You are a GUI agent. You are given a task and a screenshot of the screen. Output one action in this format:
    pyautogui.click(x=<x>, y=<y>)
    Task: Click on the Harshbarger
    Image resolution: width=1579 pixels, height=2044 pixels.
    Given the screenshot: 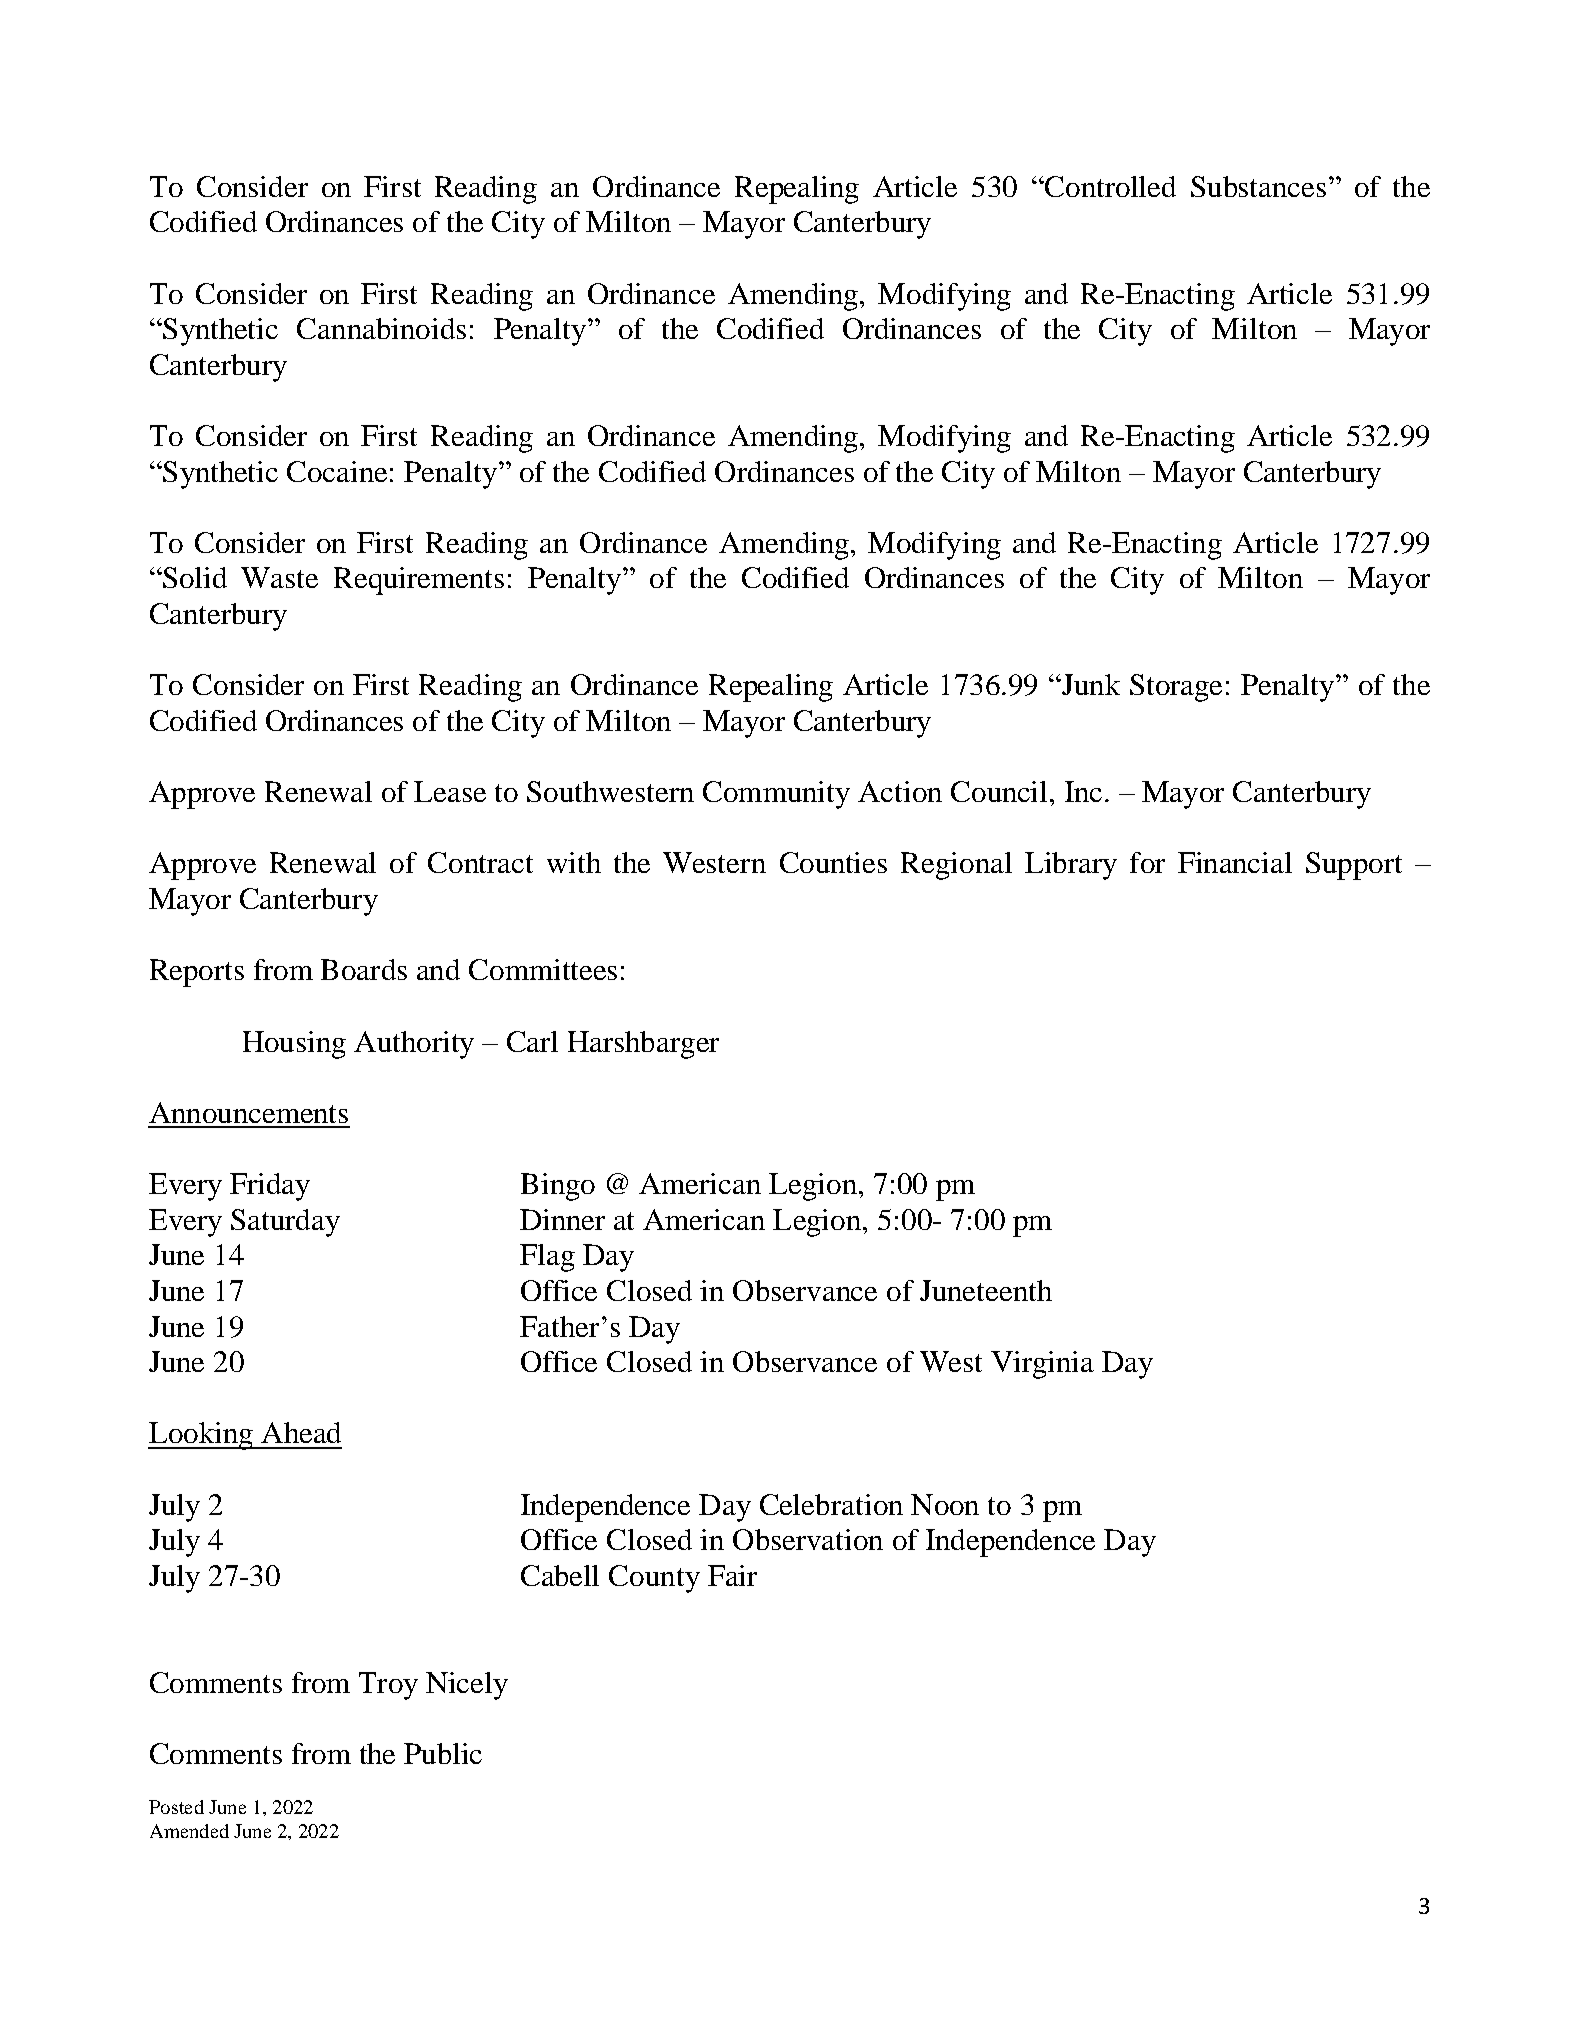 What is the action you would take?
    pyautogui.click(x=643, y=1045)
